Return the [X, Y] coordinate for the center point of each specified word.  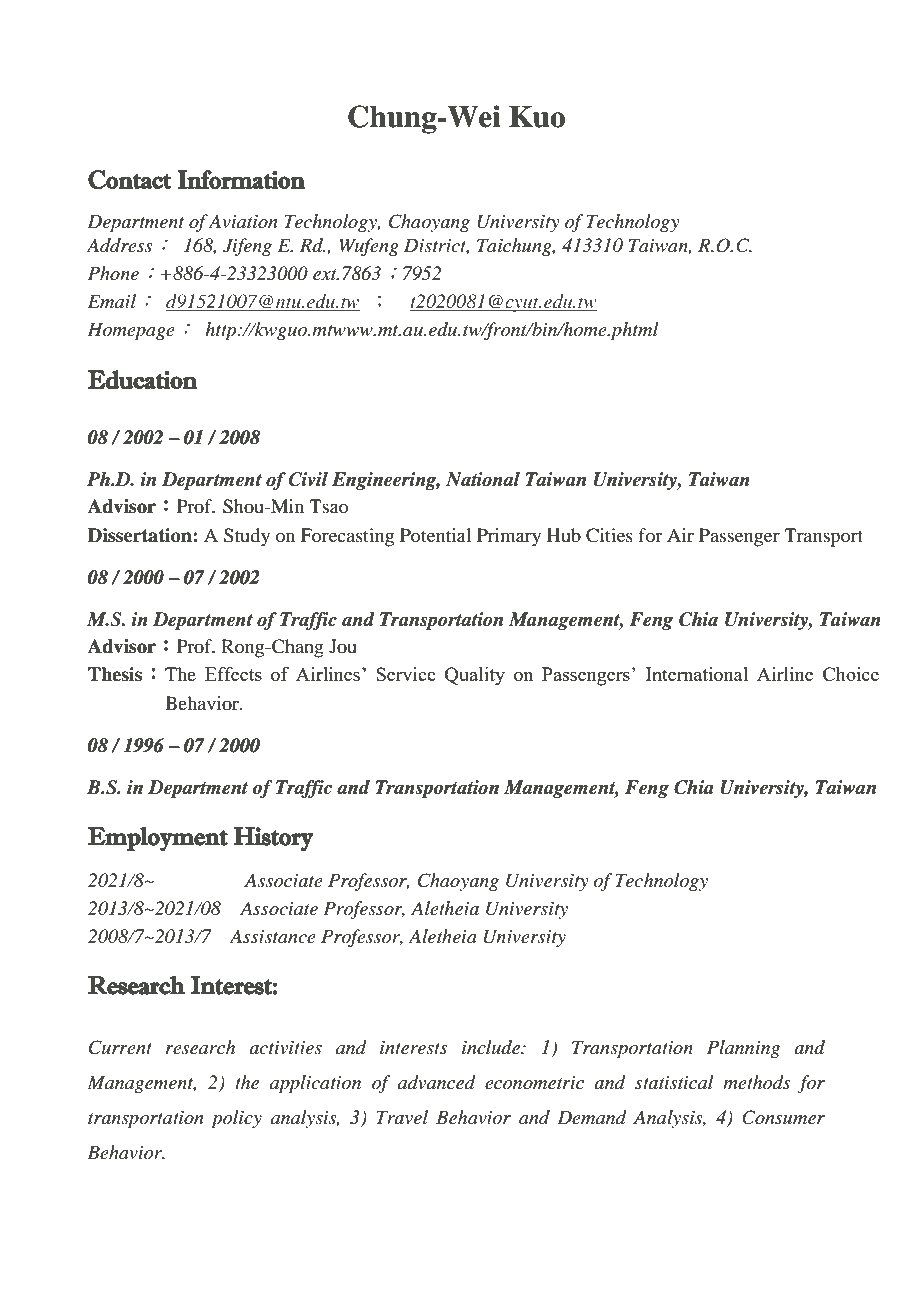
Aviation [243, 221]
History [274, 839]
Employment [158, 838]
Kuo [537, 117]
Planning [743, 1049]
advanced [437, 1082]
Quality [475, 676]
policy [236, 1119]
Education [142, 380]
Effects [233, 674]
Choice [851, 674]
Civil [308, 479]
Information [241, 180]
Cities [609, 535]
